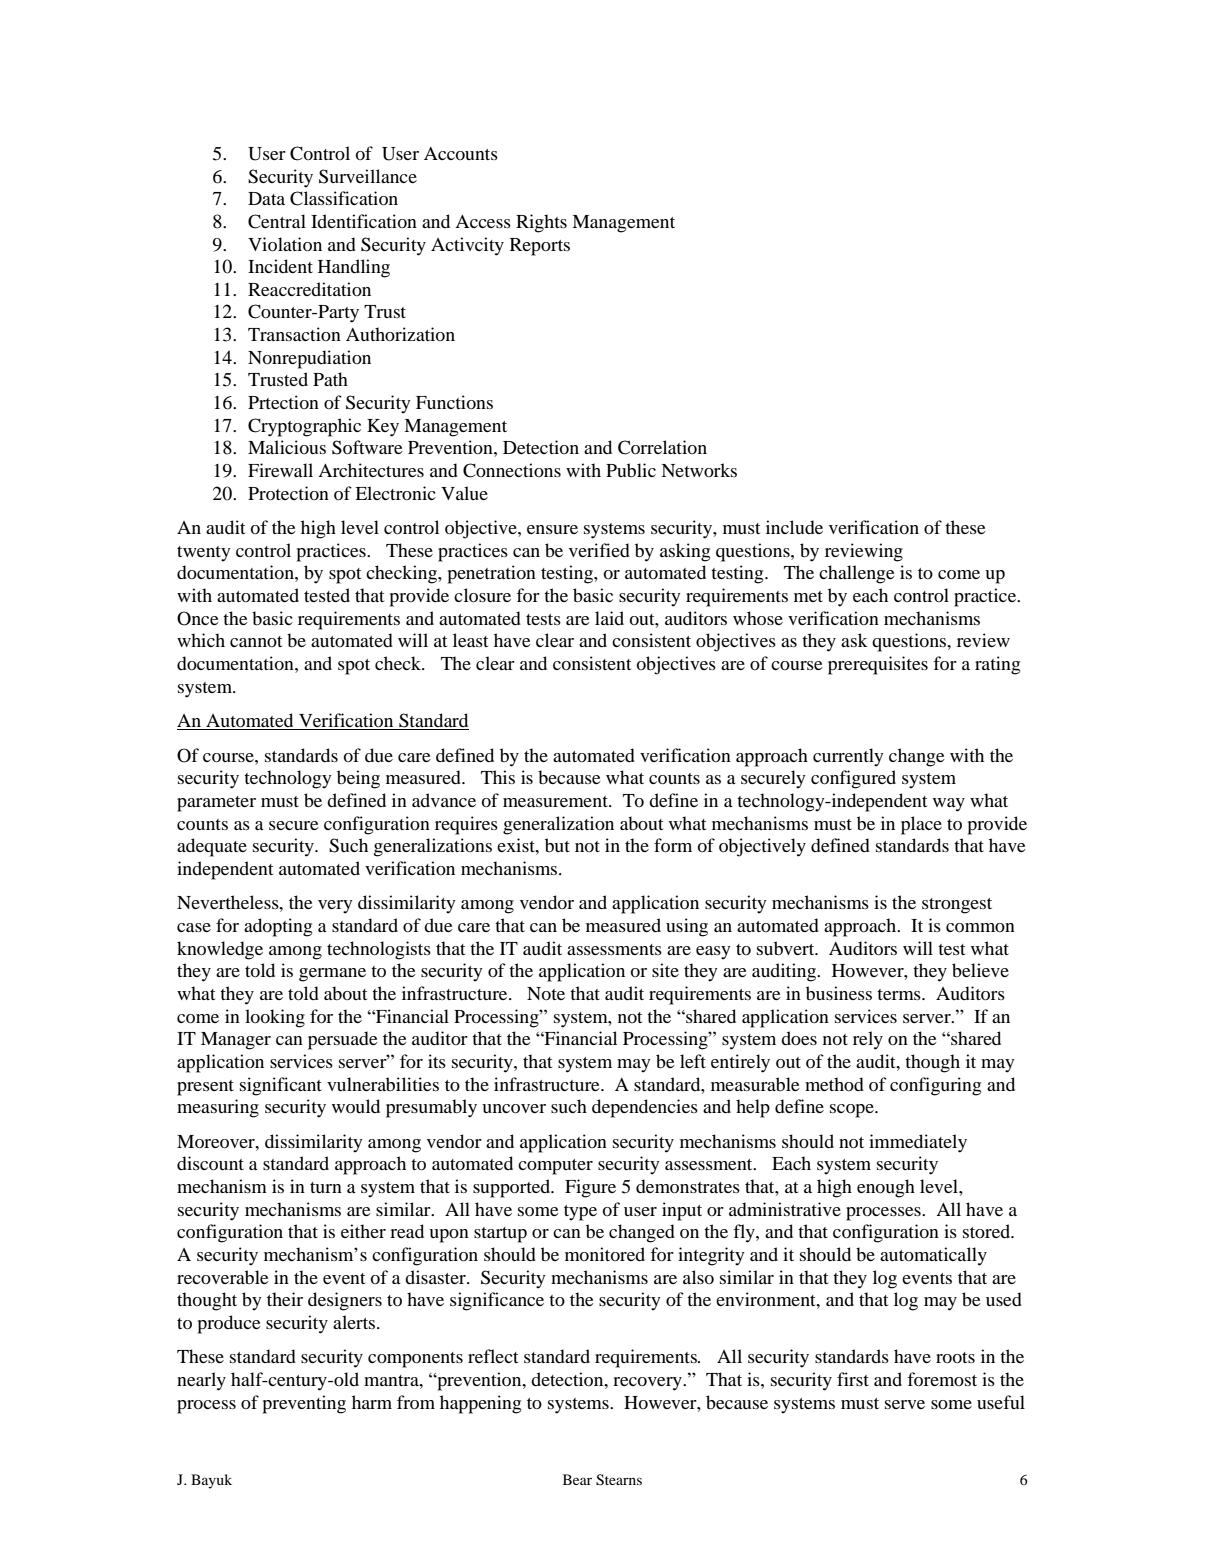 The height and width of the screenshot is (1560, 1205). What do you see at coordinates (372, 1402) in the screenshot?
I see `harm` at bounding box center [372, 1402].
